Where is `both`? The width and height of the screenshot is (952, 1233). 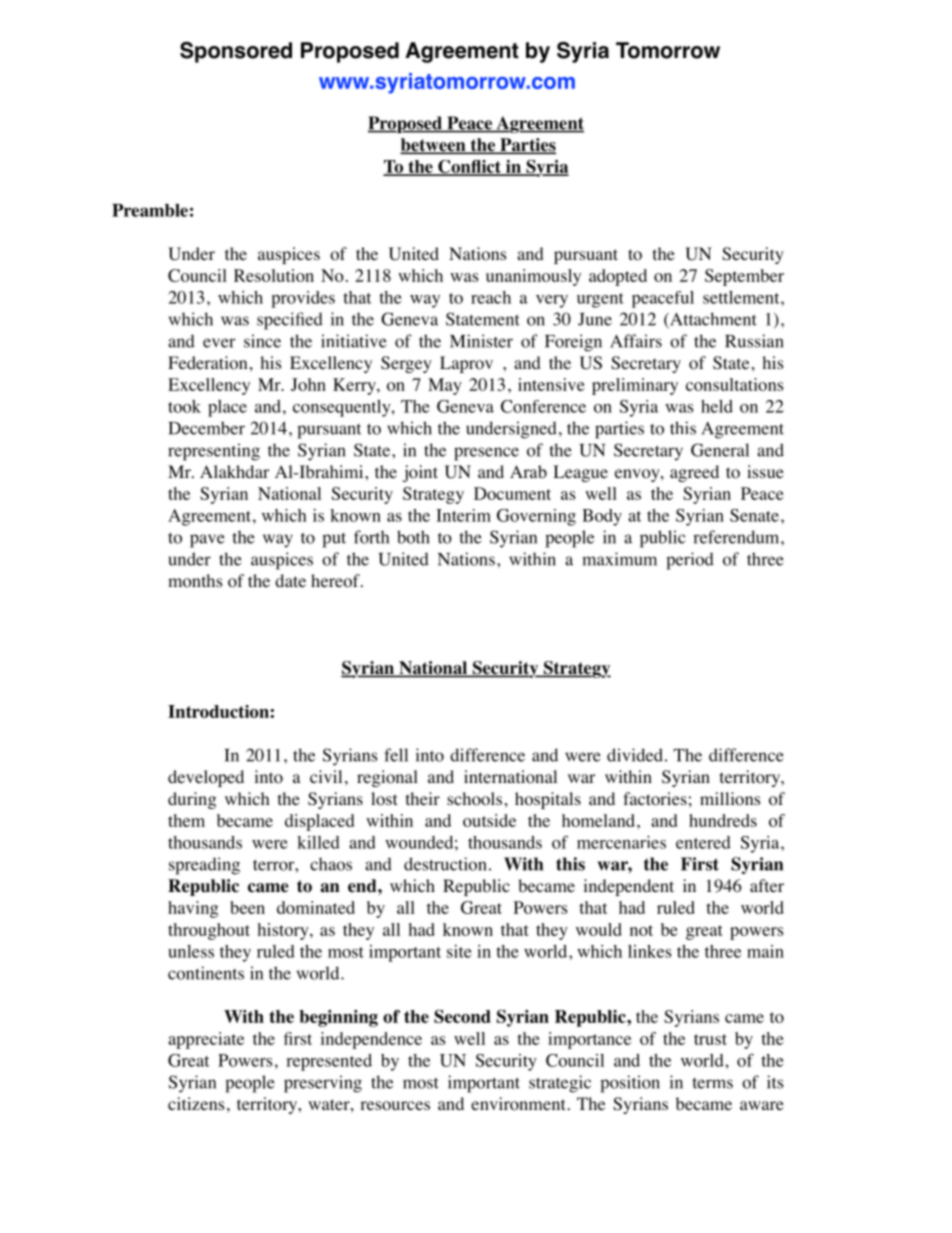
both is located at coordinates (413, 537).
